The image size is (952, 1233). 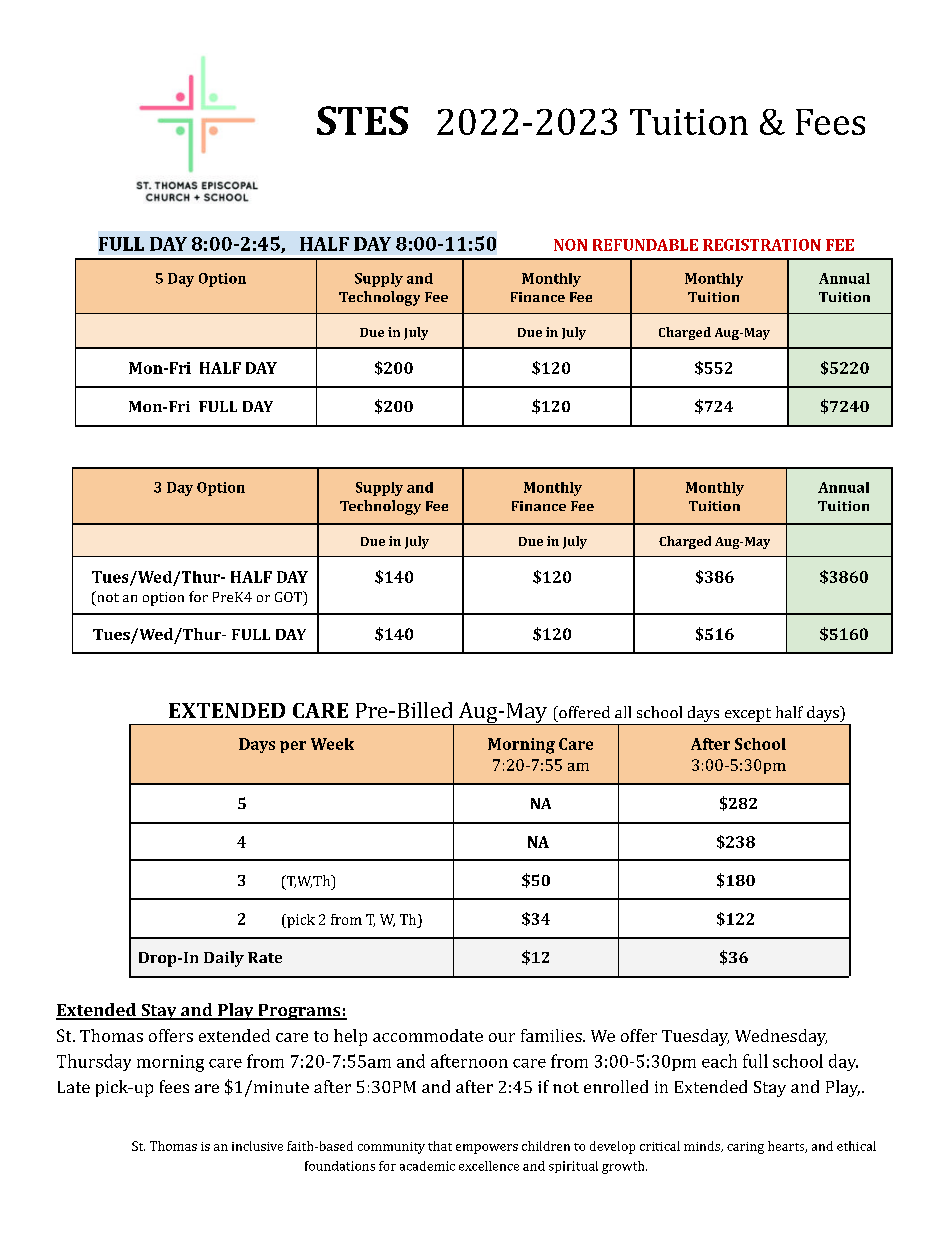 What do you see at coordinates (293, 747) in the image?
I see `per` at bounding box center [293, 747].
